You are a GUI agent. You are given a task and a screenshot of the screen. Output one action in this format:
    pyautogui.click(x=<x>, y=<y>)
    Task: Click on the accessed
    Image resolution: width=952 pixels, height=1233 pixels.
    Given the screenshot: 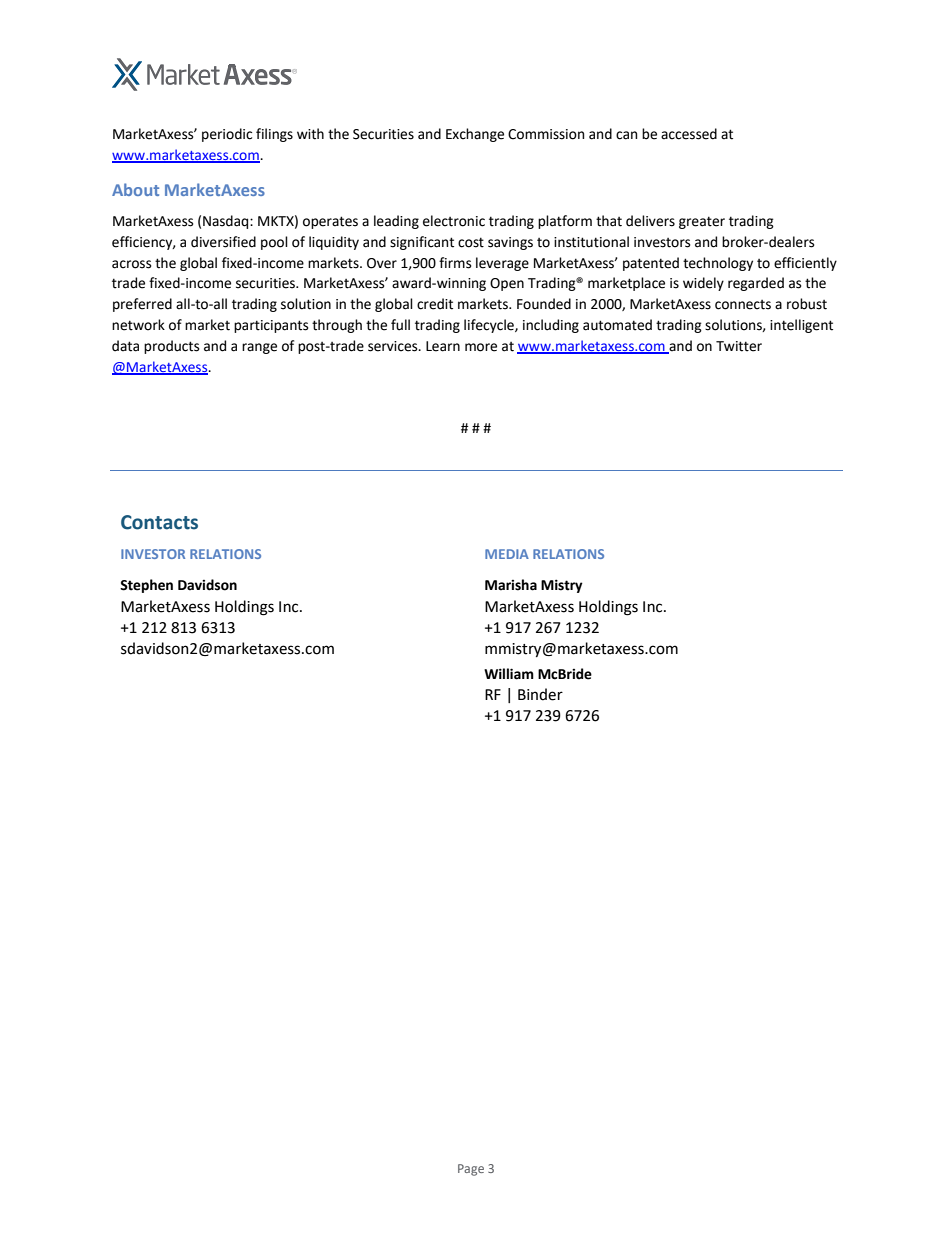 What is the action you would take?
    pyautogui.click(x=689, y=134)
